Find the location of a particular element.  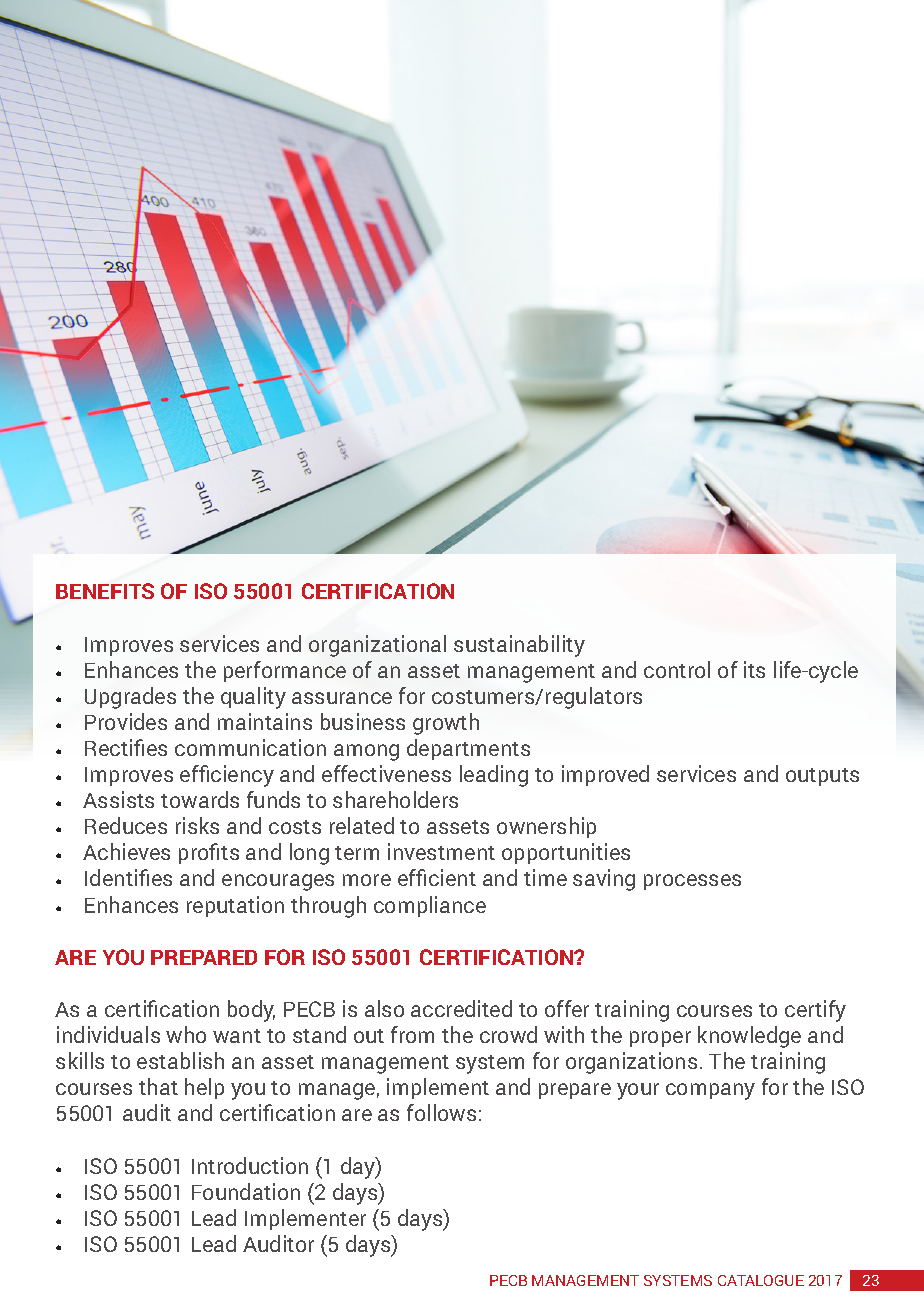

who is located at coordinates (186, 1034).
